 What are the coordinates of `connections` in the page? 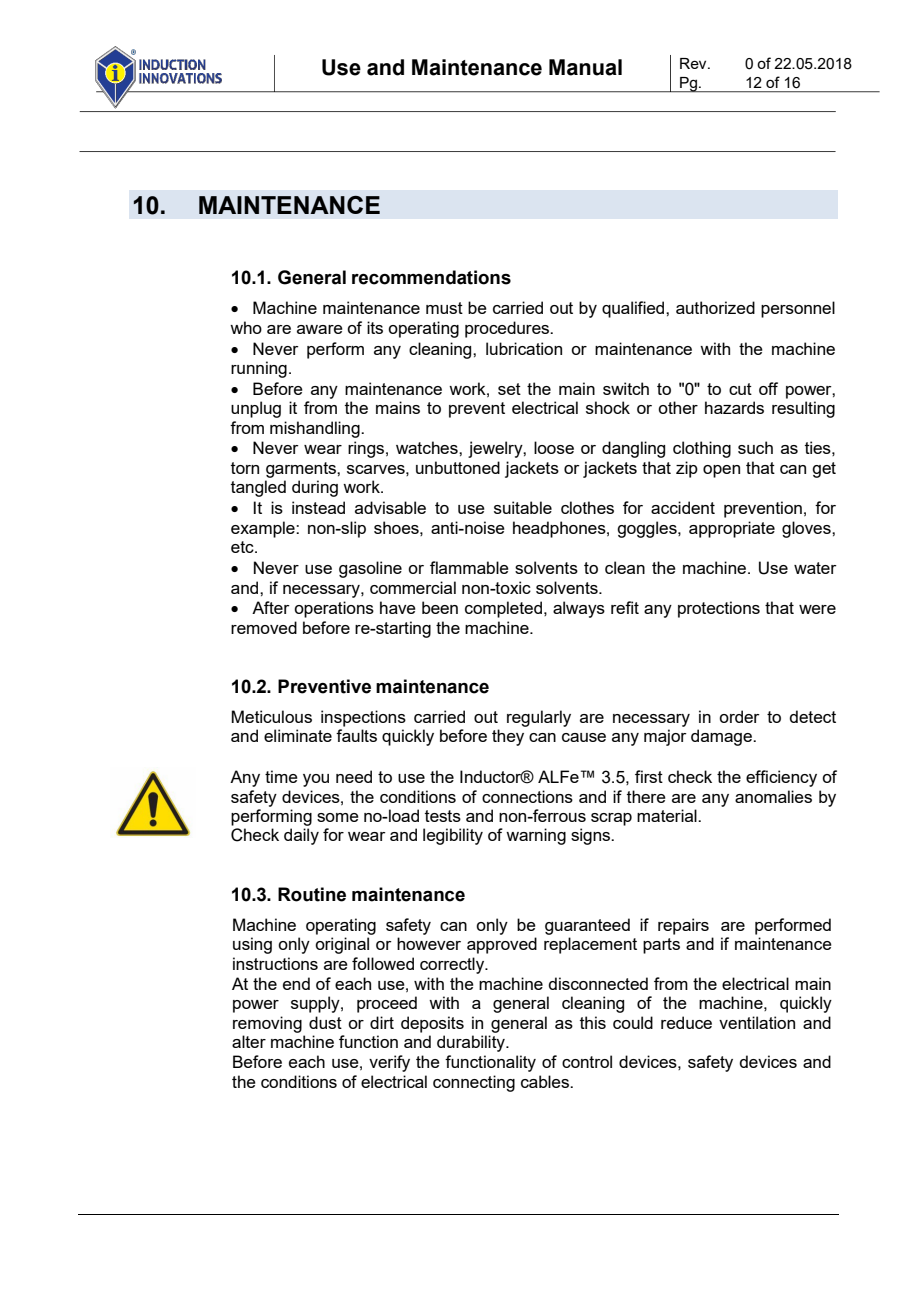 It's located at (527, 796).
